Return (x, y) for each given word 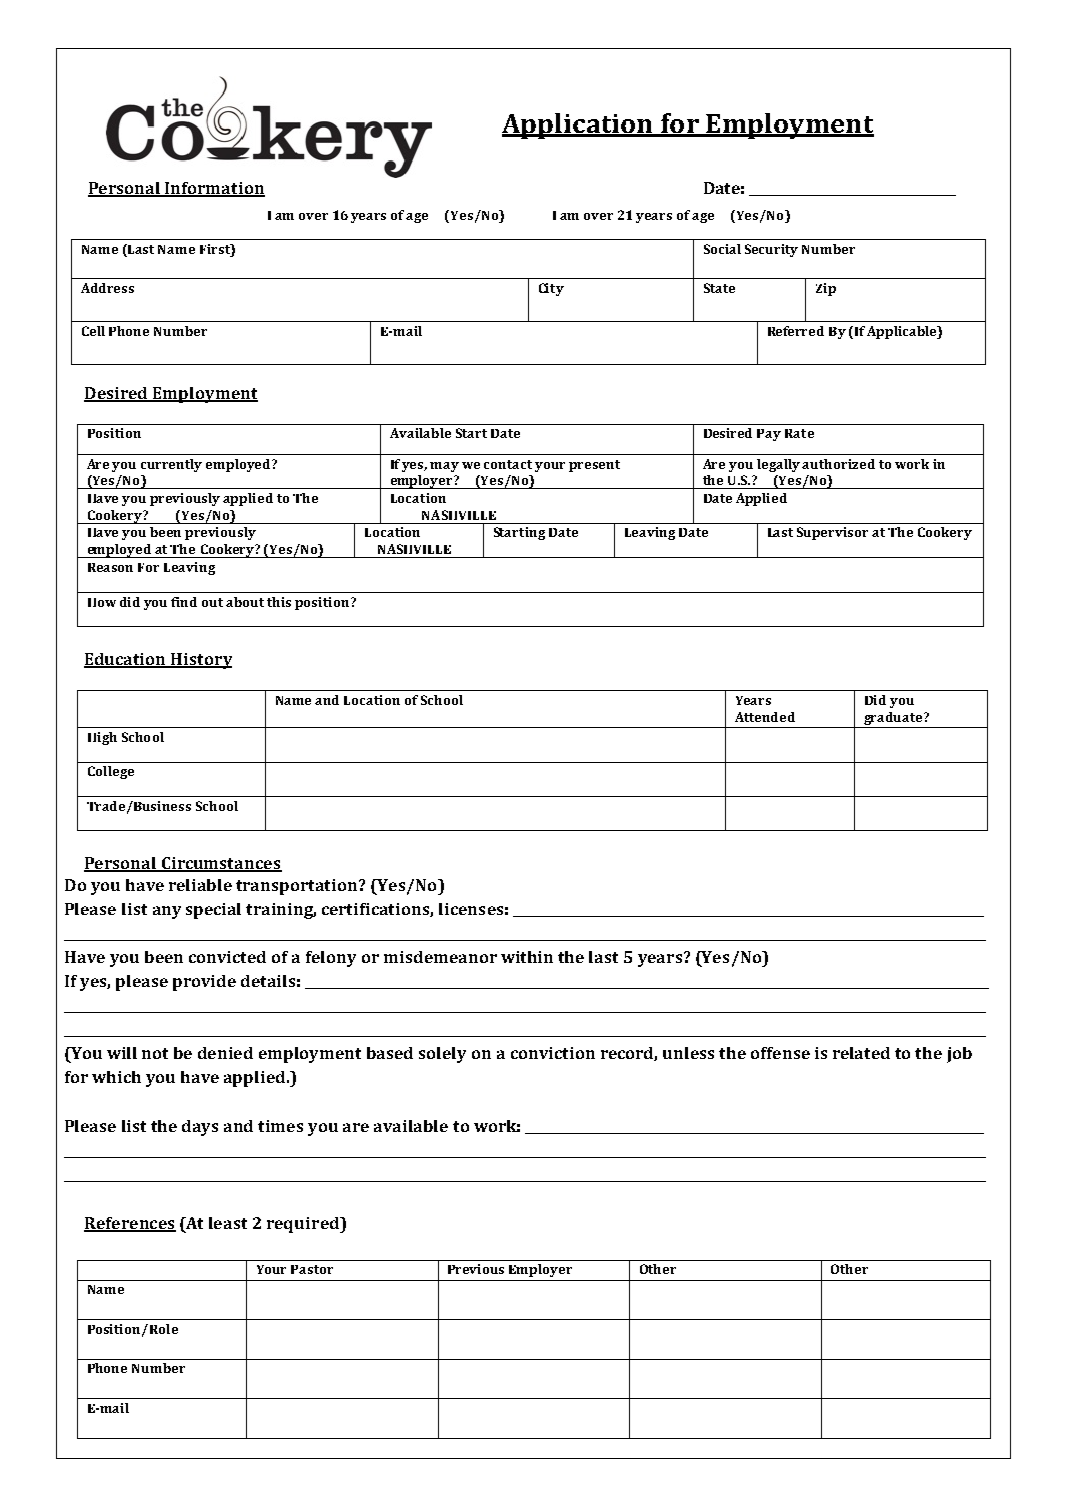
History (200, 661)
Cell (93, 331)
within (527, 957)
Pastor (312, 1269)
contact (508, 464)
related (861, 1053)
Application (578, 126)
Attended (765, 717)
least (228, 1223)
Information (214, 189)
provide (204, 983)
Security (771, 250)
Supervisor (832, 533)
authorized (838, 464)
